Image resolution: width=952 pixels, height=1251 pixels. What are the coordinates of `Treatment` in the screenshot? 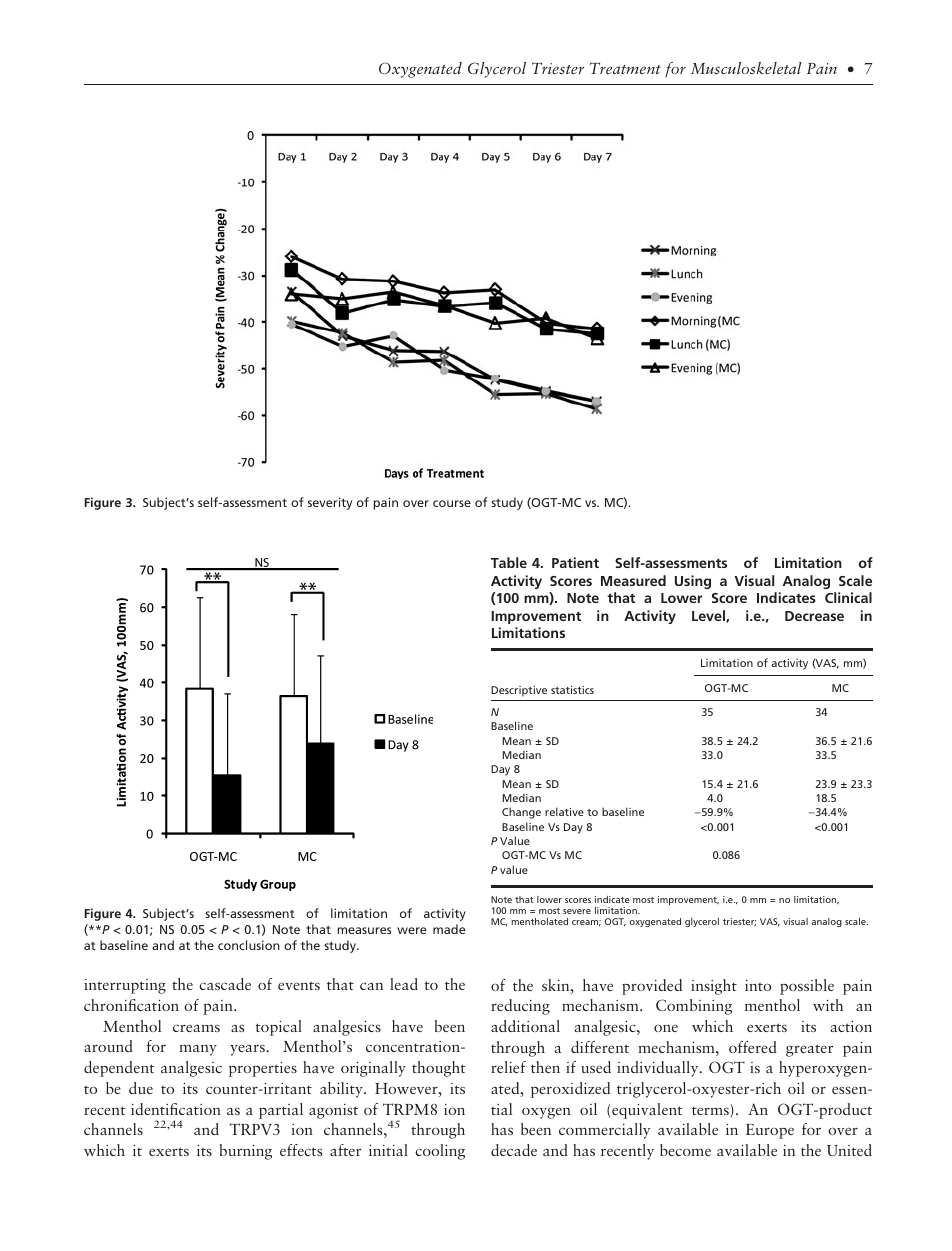 It's located at (625, 68).
